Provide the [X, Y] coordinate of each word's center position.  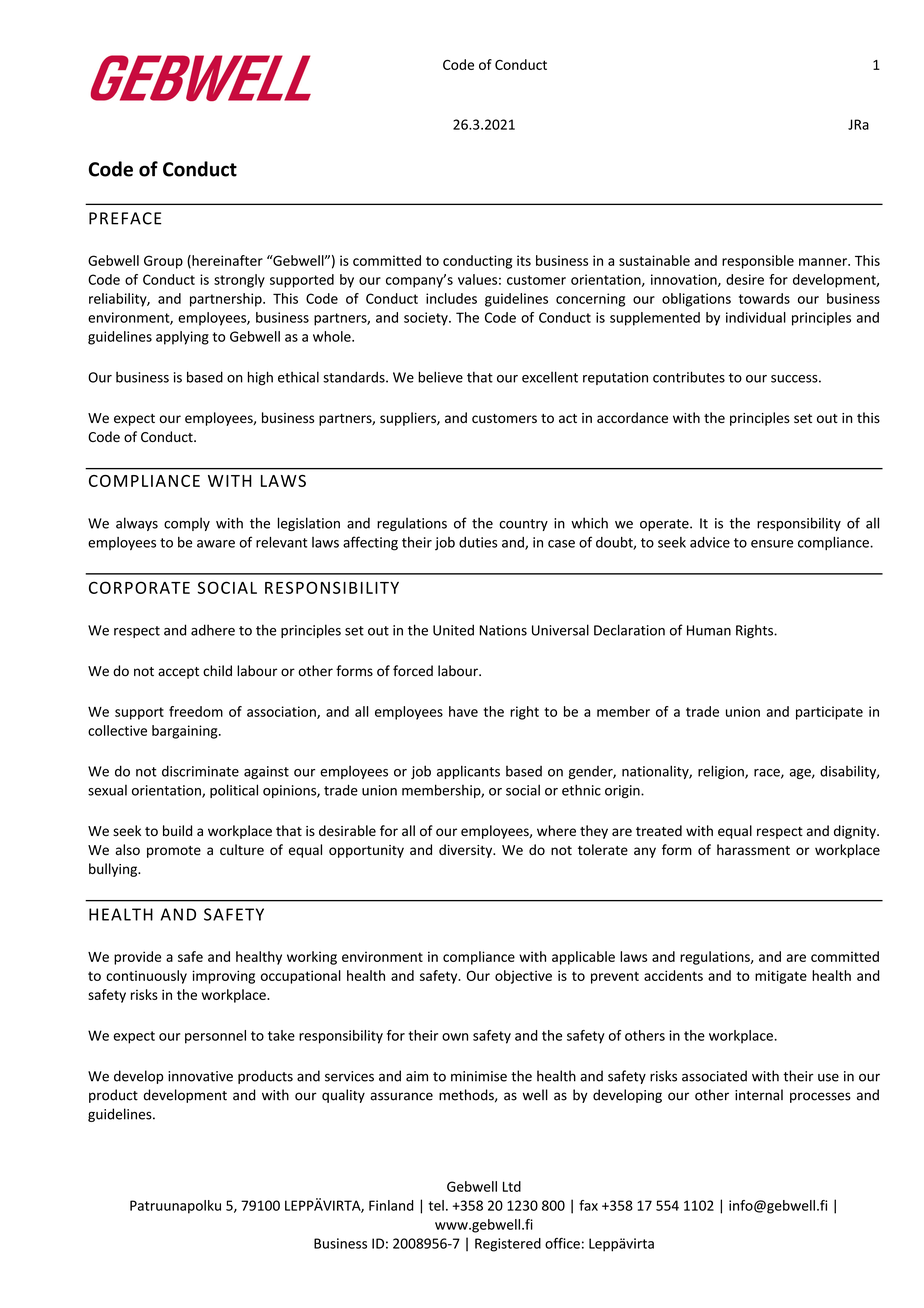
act [568, 418]
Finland [391, 1205]
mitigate [781, 977]
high [260, 378]
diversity [467, 851]
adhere [213, 630]
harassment [753, 850]
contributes [689, 377]
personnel [215, 1037]
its [524, 260]
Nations [503, 630]
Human [709, 630]
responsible [758, 262]
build [177, 830]
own [455, 1037]
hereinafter [226, 261]
